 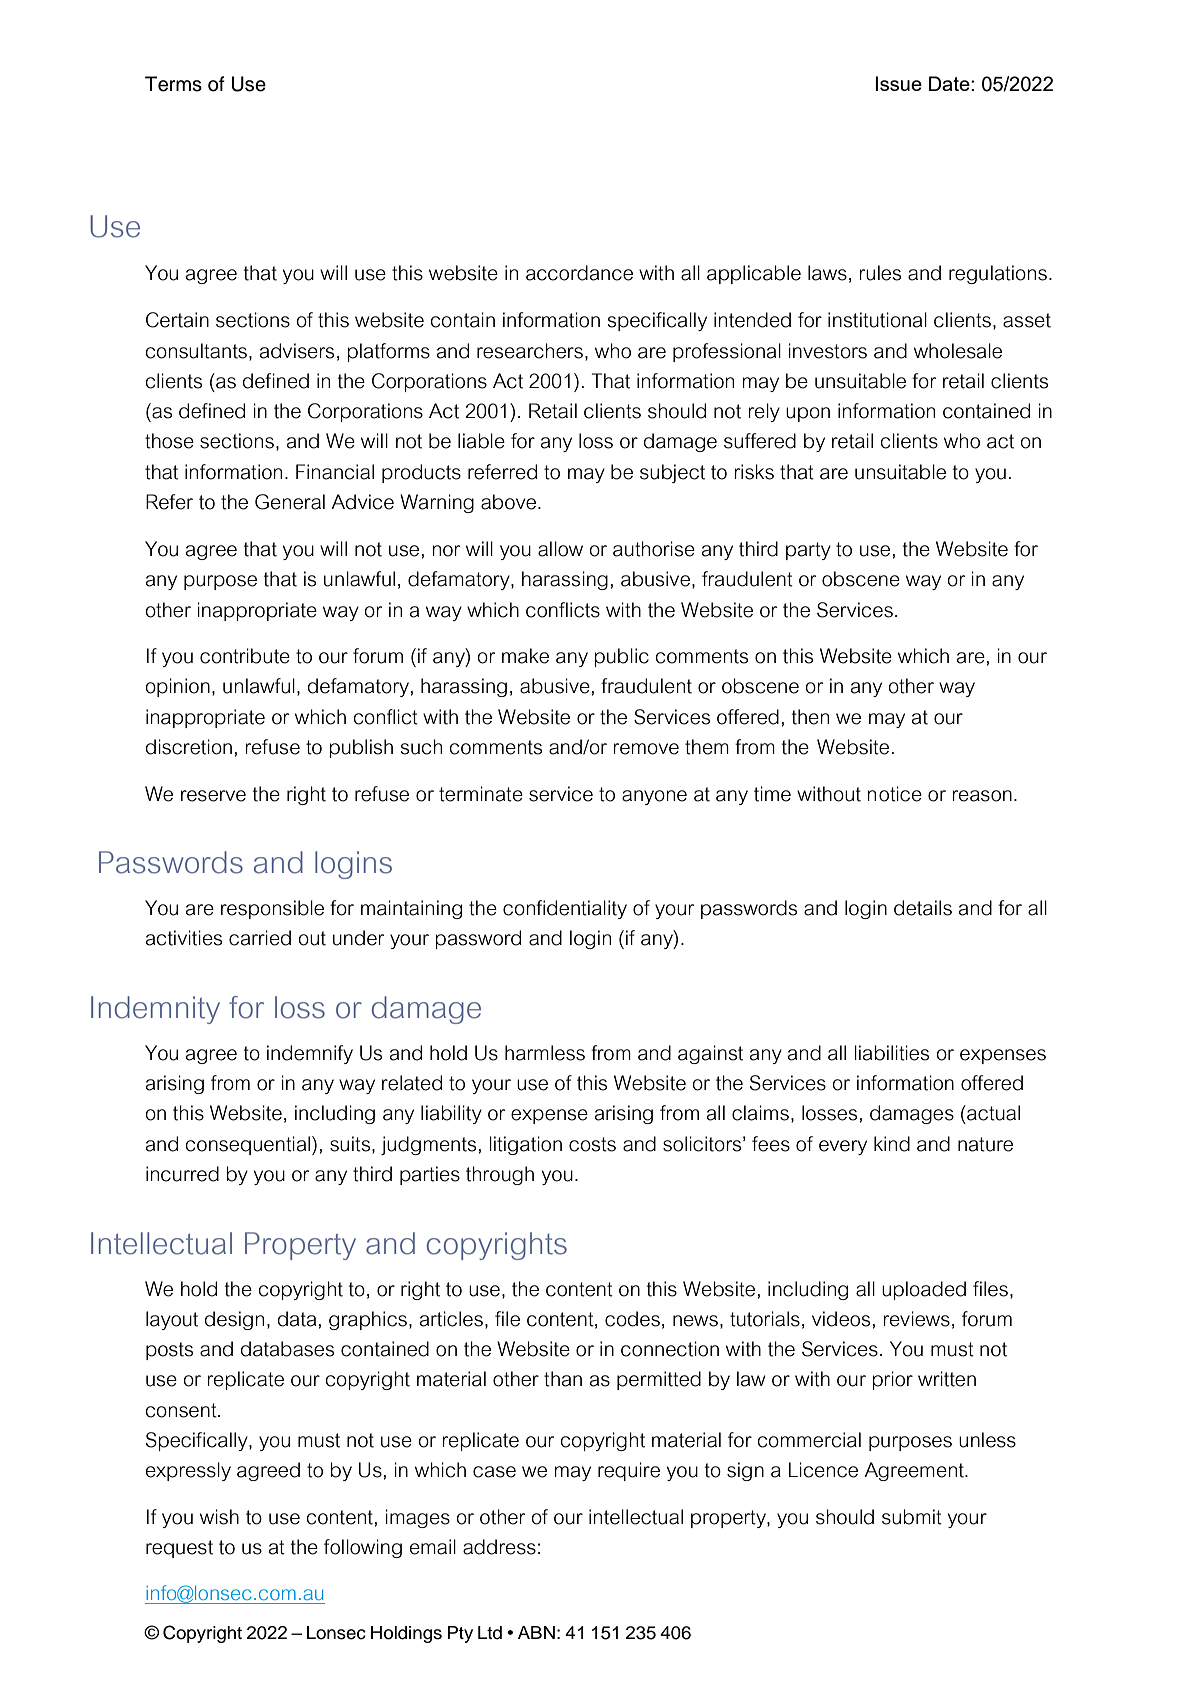 I want to click on ABN, so click(x=536, y=1632).
